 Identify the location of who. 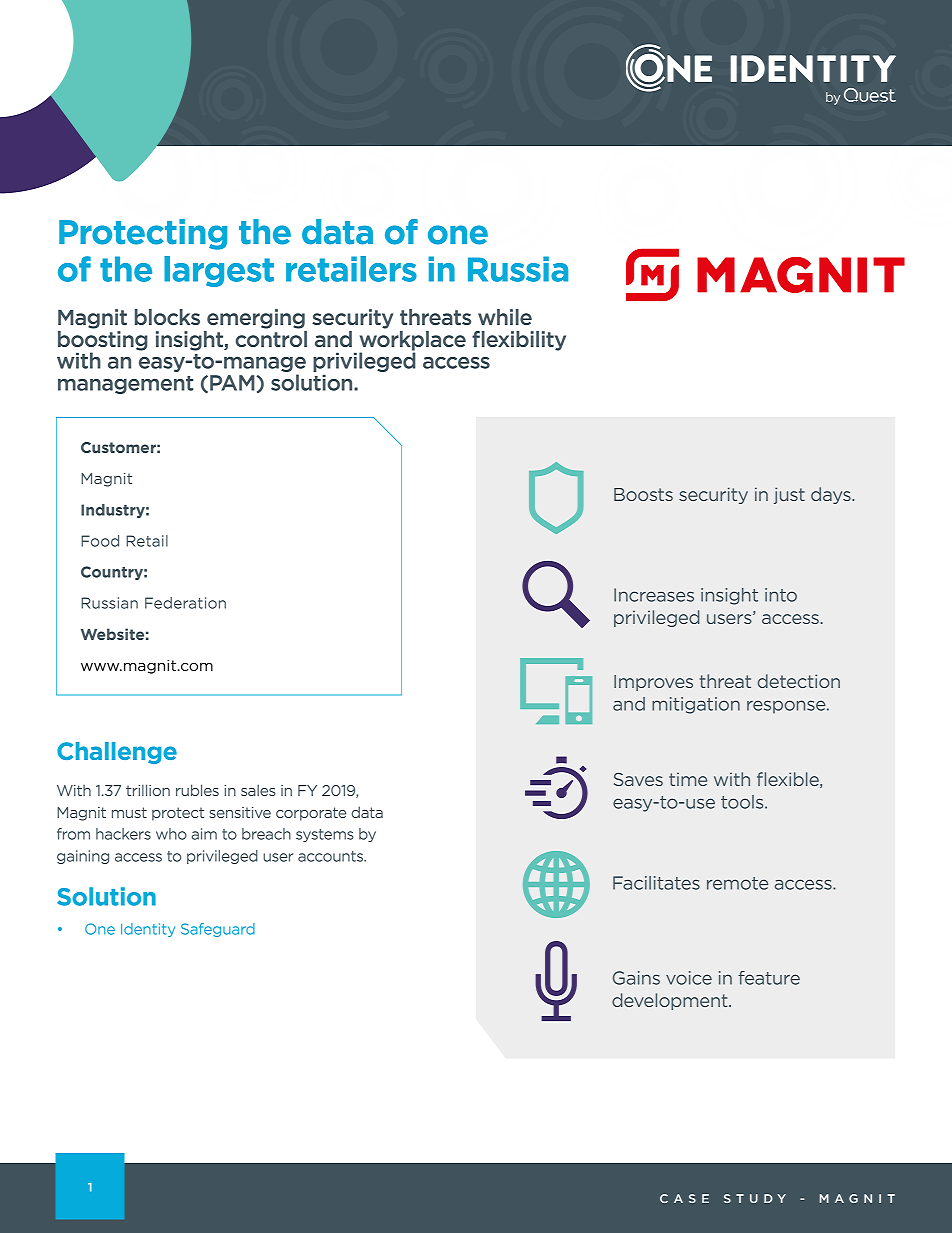
(171, 834).
